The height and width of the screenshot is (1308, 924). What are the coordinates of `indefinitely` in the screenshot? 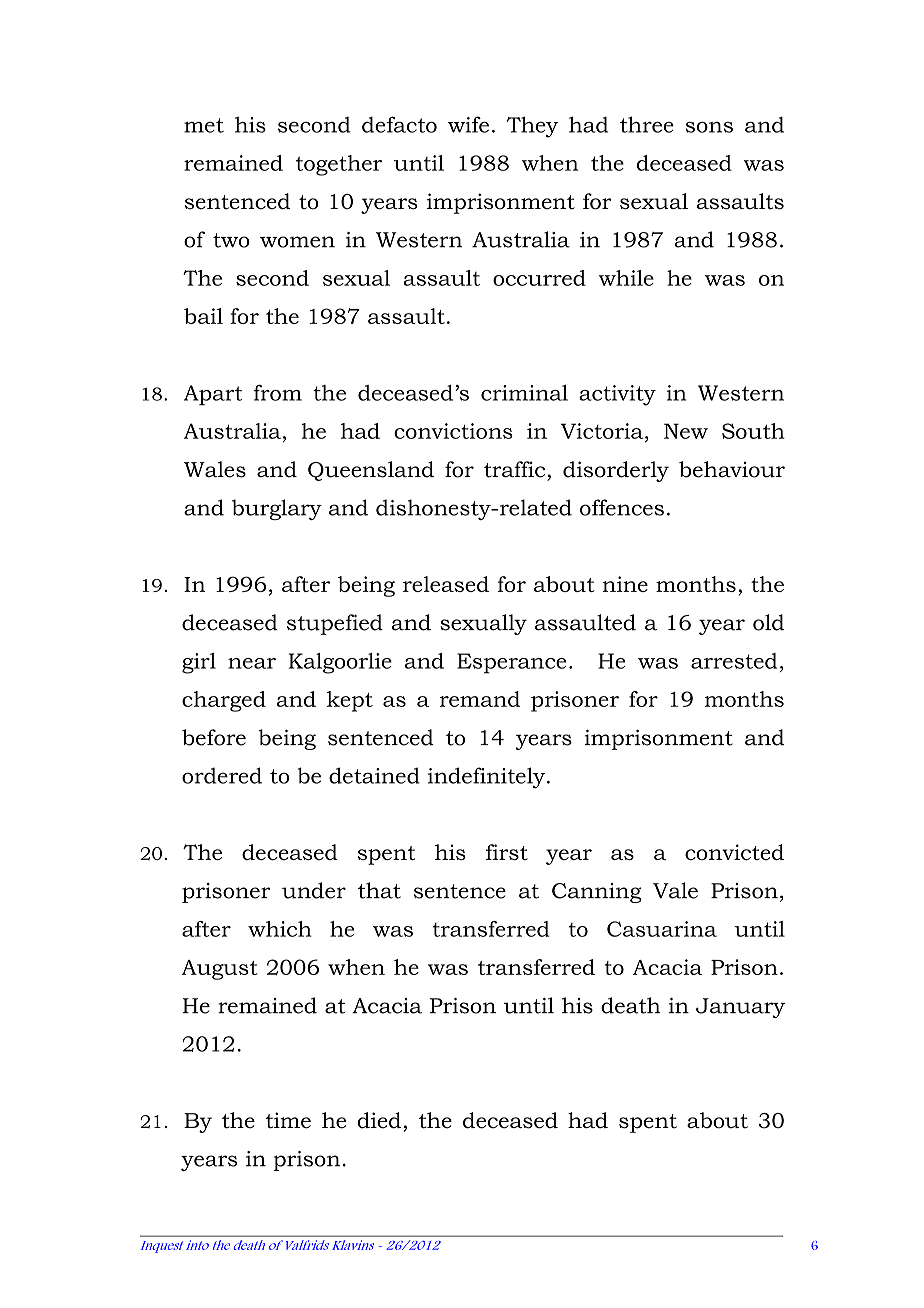 It's located at (486, 777).
